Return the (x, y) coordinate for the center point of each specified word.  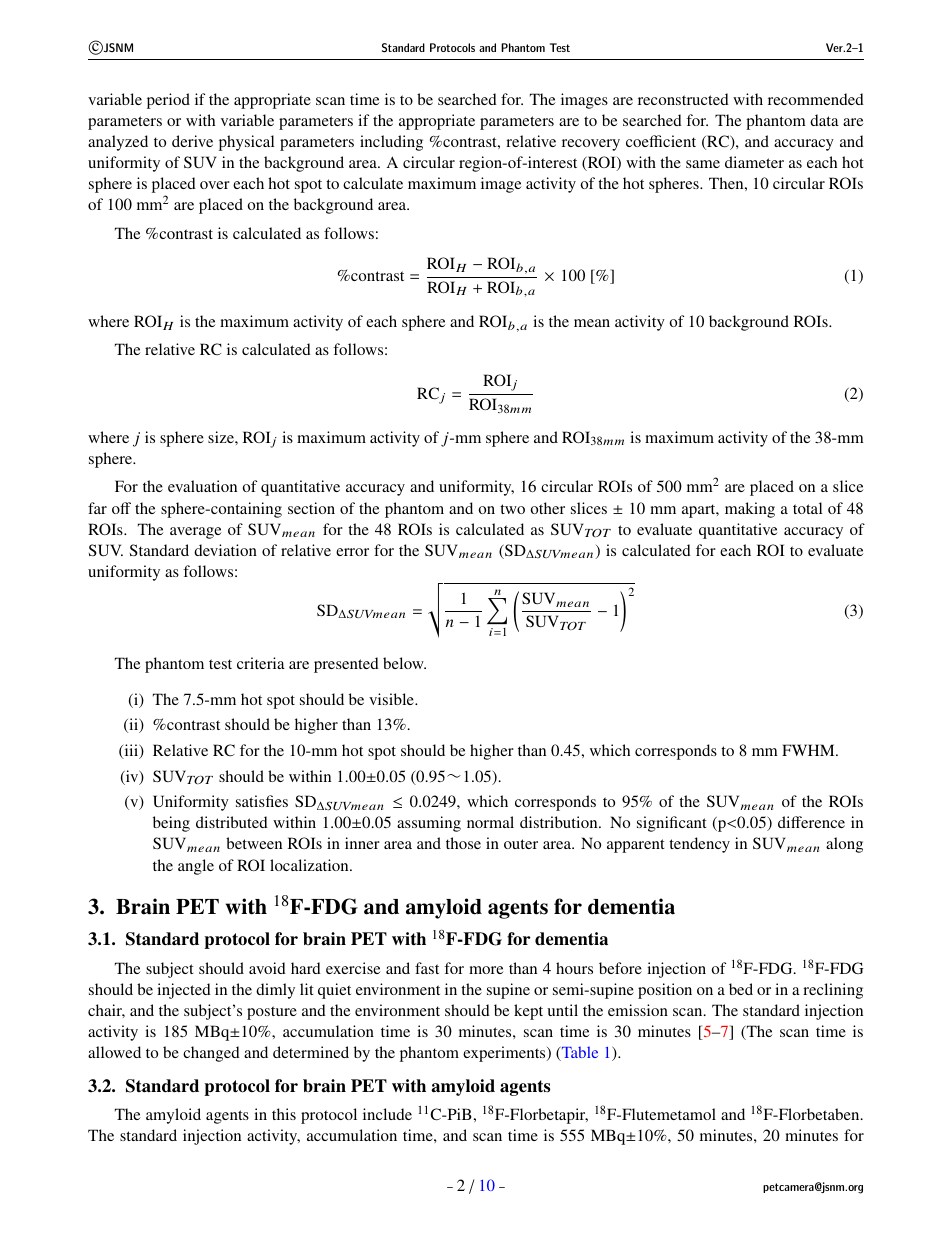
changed (211, 1054)
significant (672, 824)
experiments (505, 1054)
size (222, 437)
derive (192, 141)
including (391, 143)
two (512, 509)
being (171, 824)
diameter (754, 162)
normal (490, 822)
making (750, 510)
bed (741, 989)
